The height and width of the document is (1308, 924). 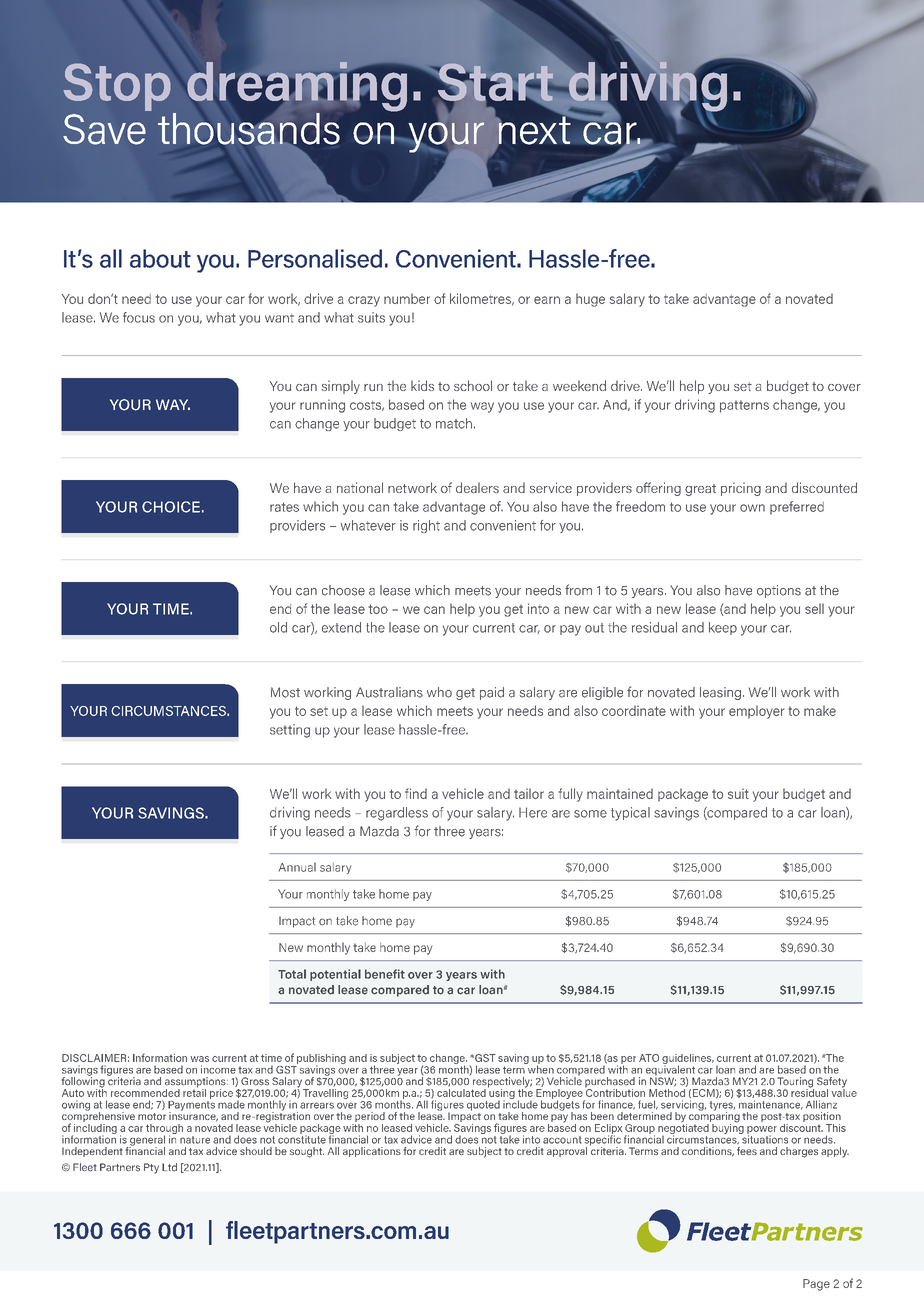 I want to click on Save, so click(x=104, y=129).
